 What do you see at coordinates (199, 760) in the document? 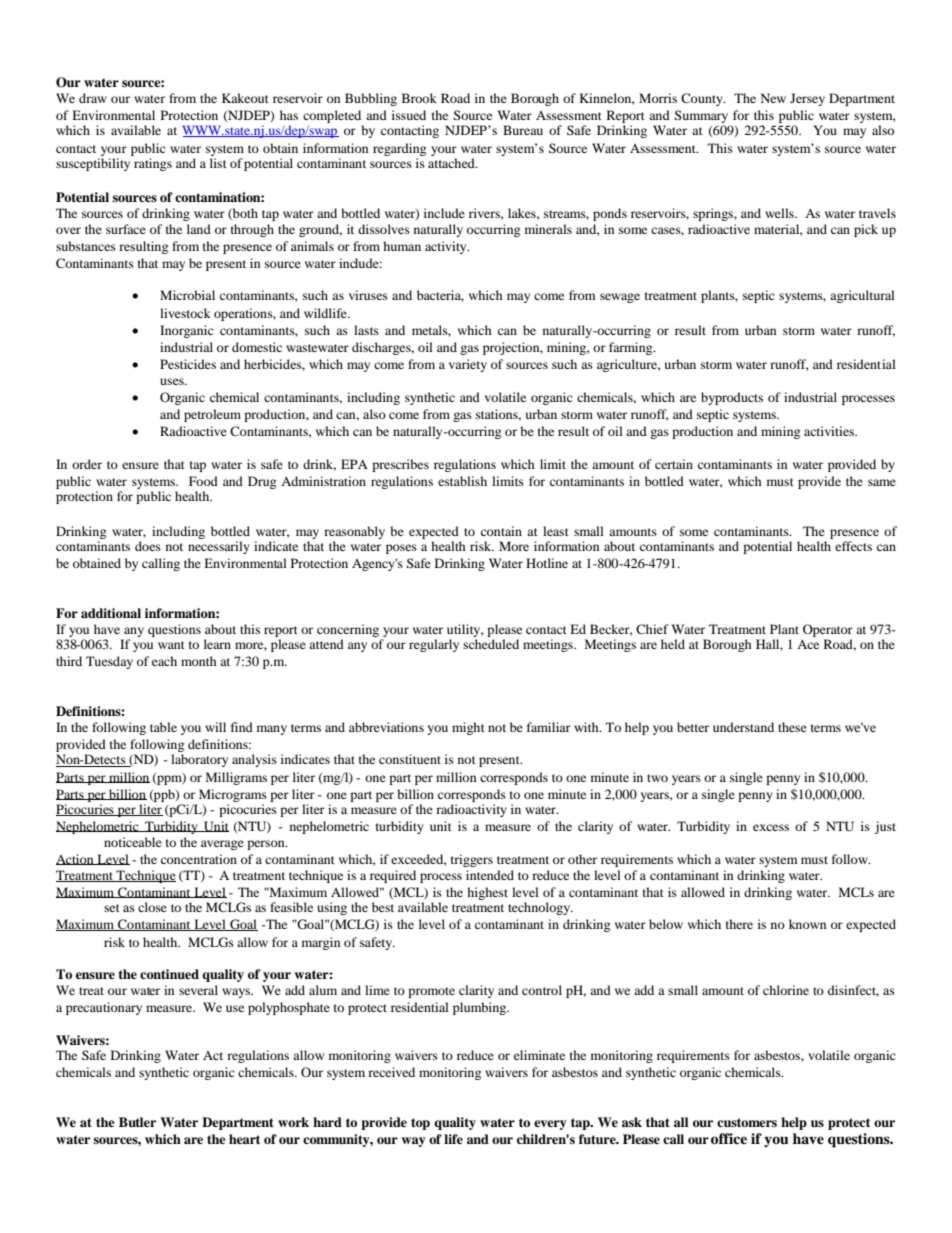
I see `laboratory` at bounding box center [199, 760].
